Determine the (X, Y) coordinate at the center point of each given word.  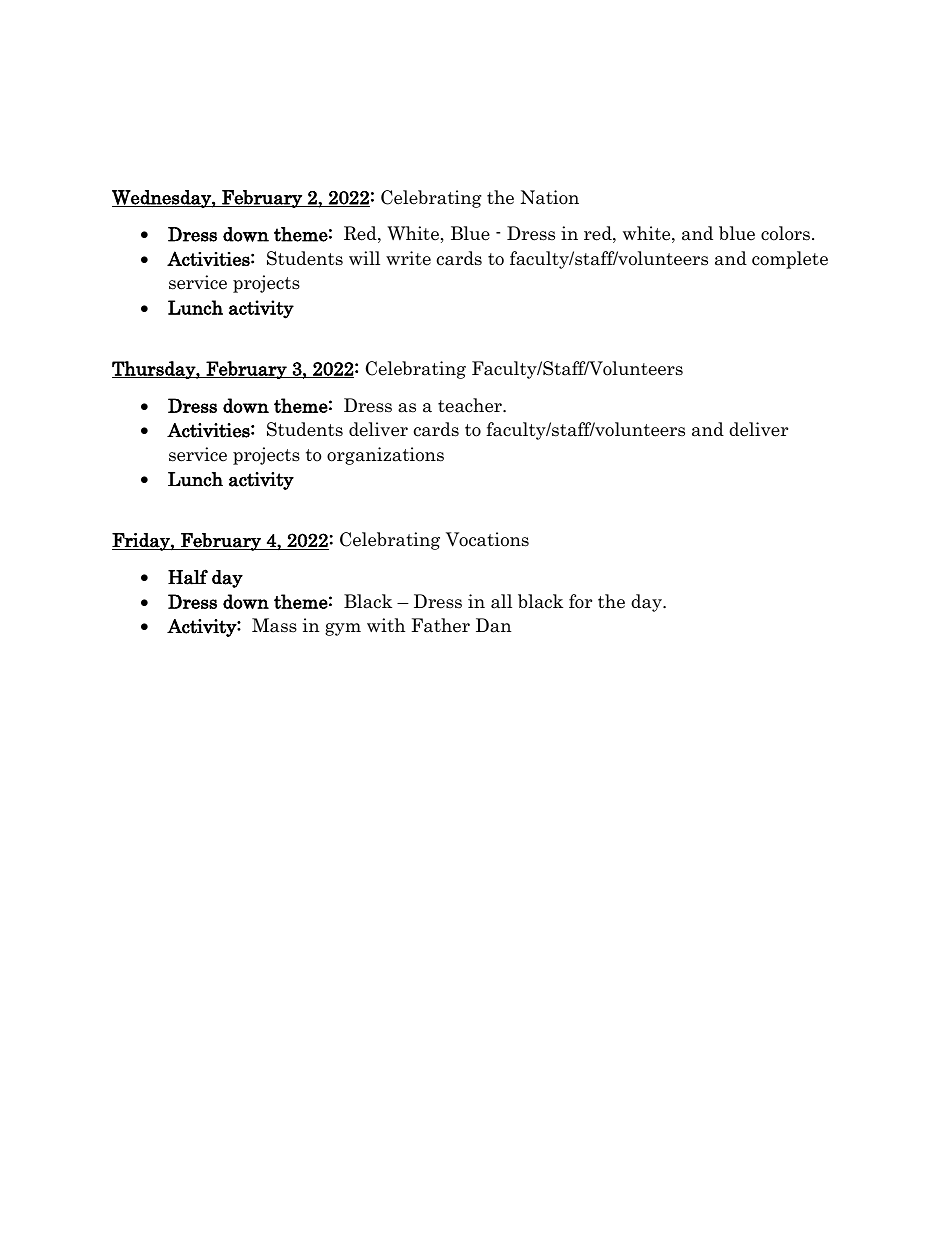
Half (188, 577)
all (501, 601)
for (580, 601)
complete (790, 260)
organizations (385, 456)
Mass (274, 625)
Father (440, 625)
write (408, 258)
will (364, 258)
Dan (493, 625)
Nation (550, 197)
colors (785, 233)
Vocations (487, 539)
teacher (471, 405)
